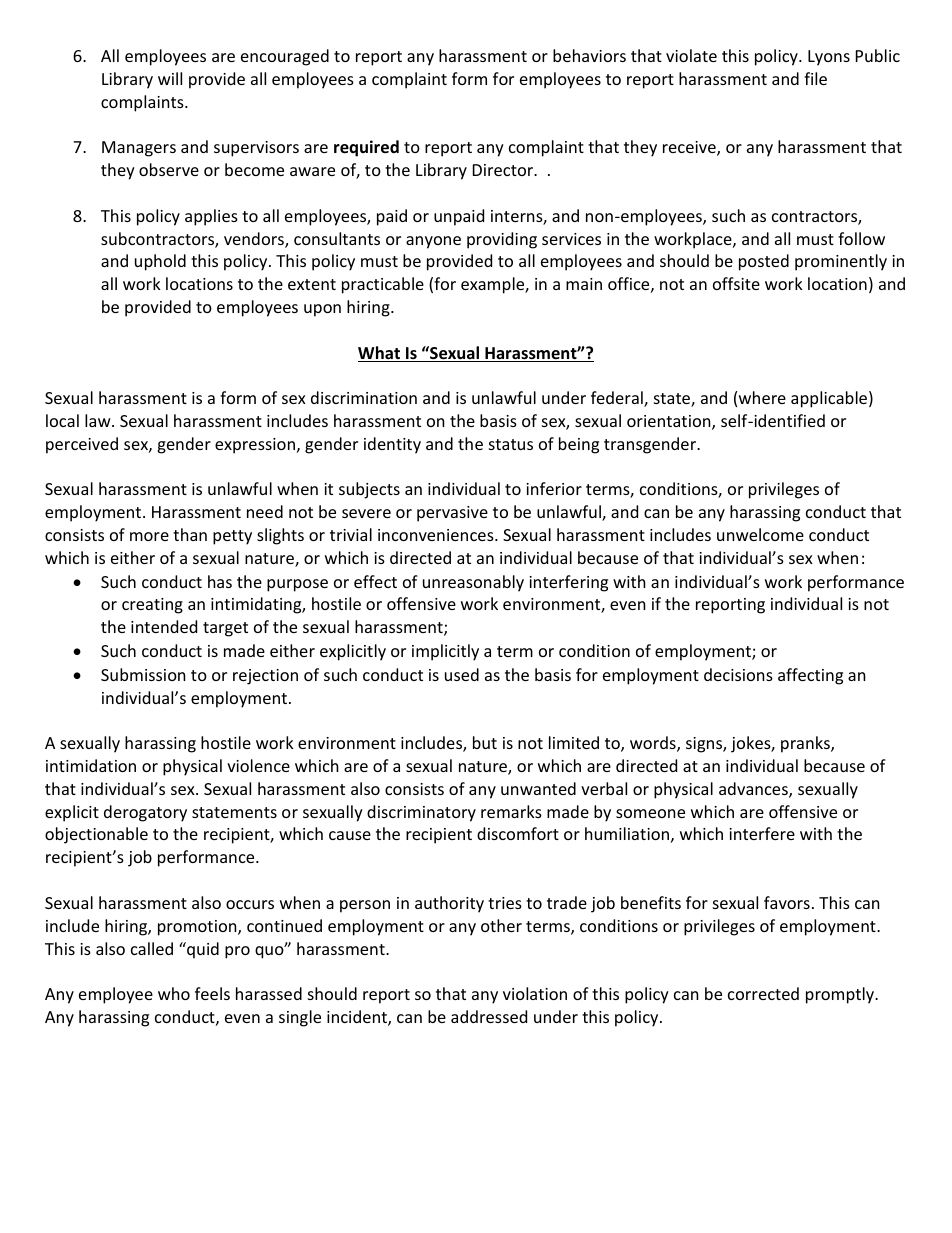 The image size is (952, 1233). I want to click on who, so click(174, 993).
